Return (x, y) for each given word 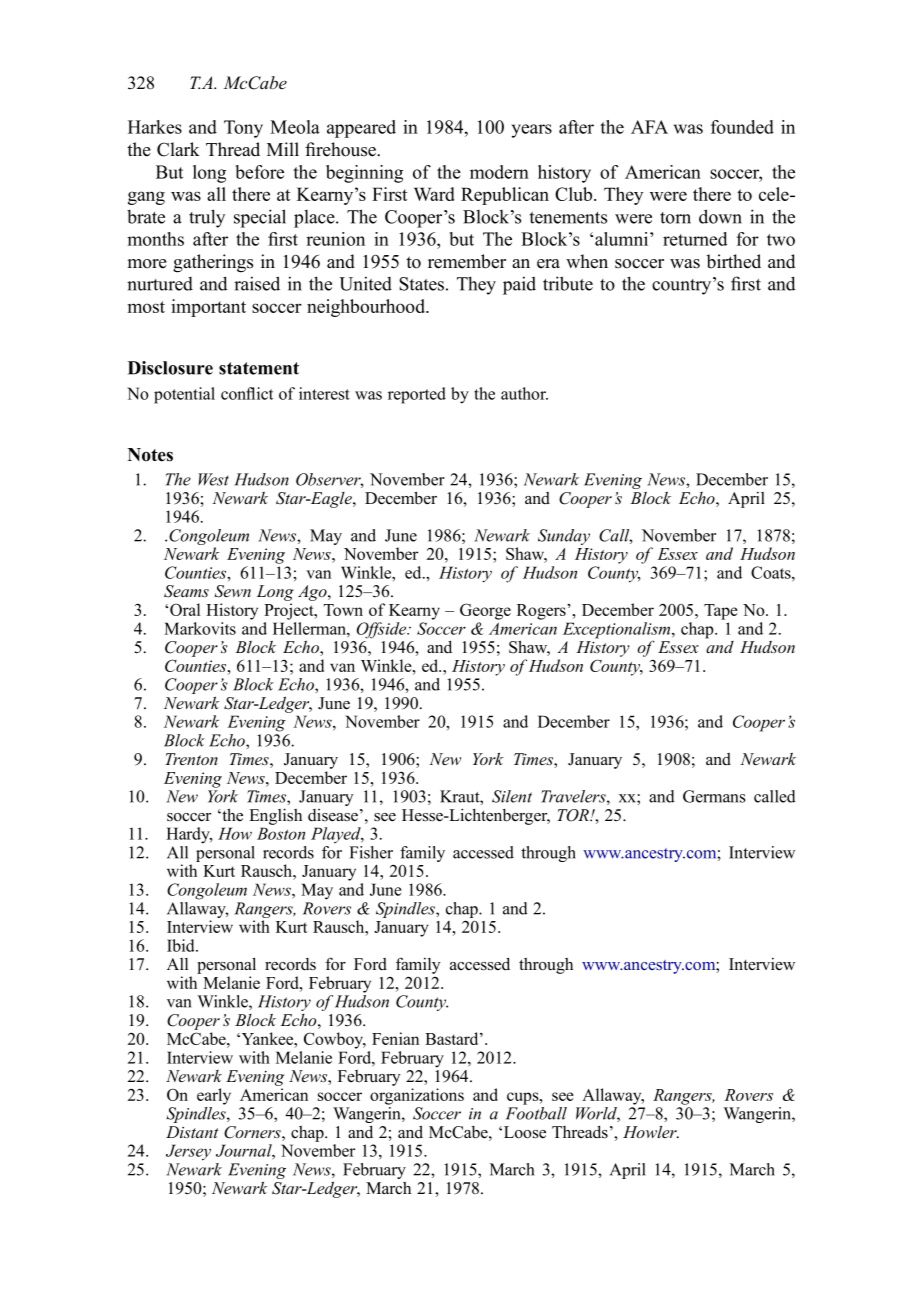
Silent (512, 796)
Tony (243, 129)
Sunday (564, 537)
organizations (417, 1096)
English (275, 816)
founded (742, 127)
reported (417, 395)
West (213, 479)
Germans (714, 796)
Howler (651, 1132)
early (214, 1096)
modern (499, 172)
